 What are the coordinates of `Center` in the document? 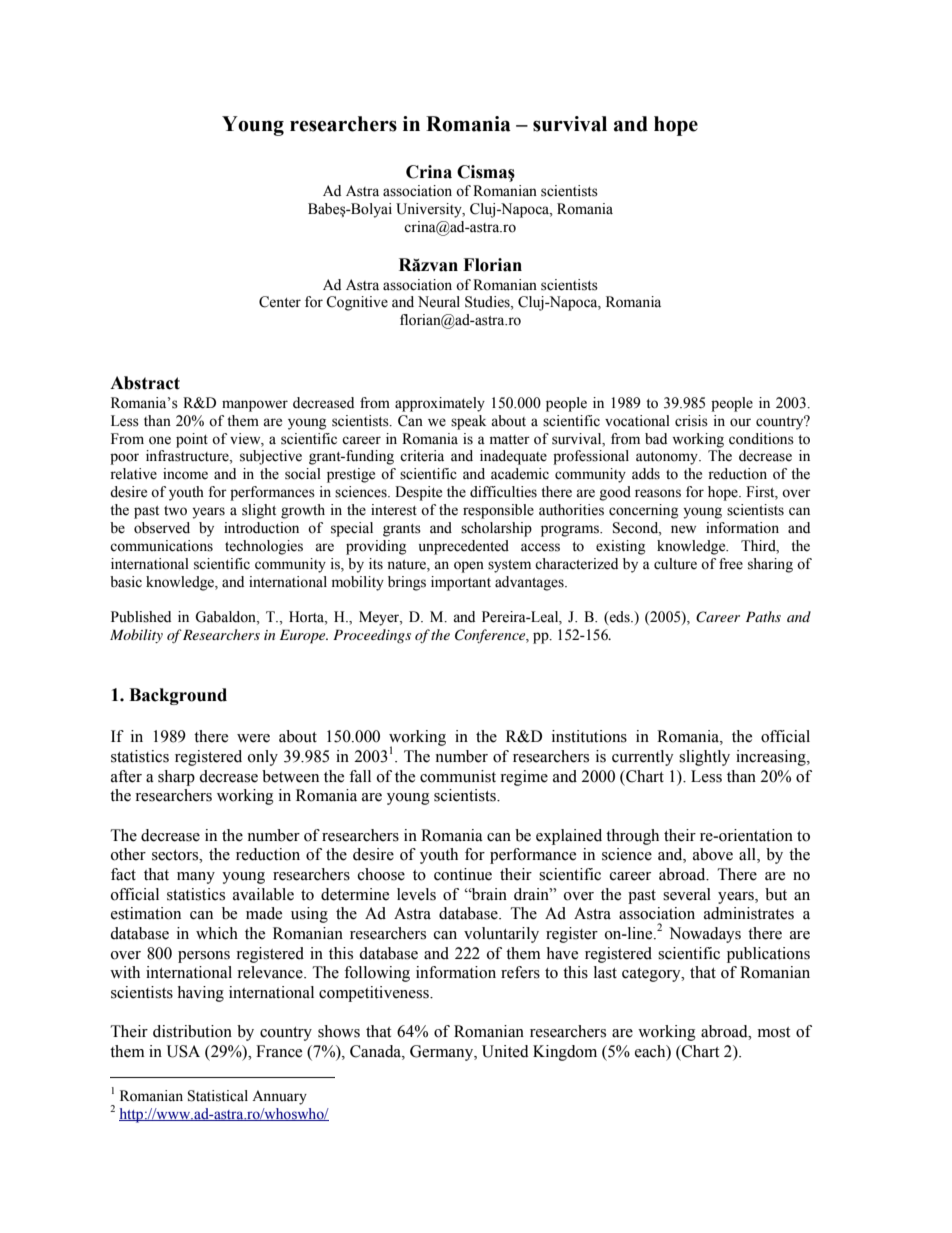 It's located at (280, 302).
